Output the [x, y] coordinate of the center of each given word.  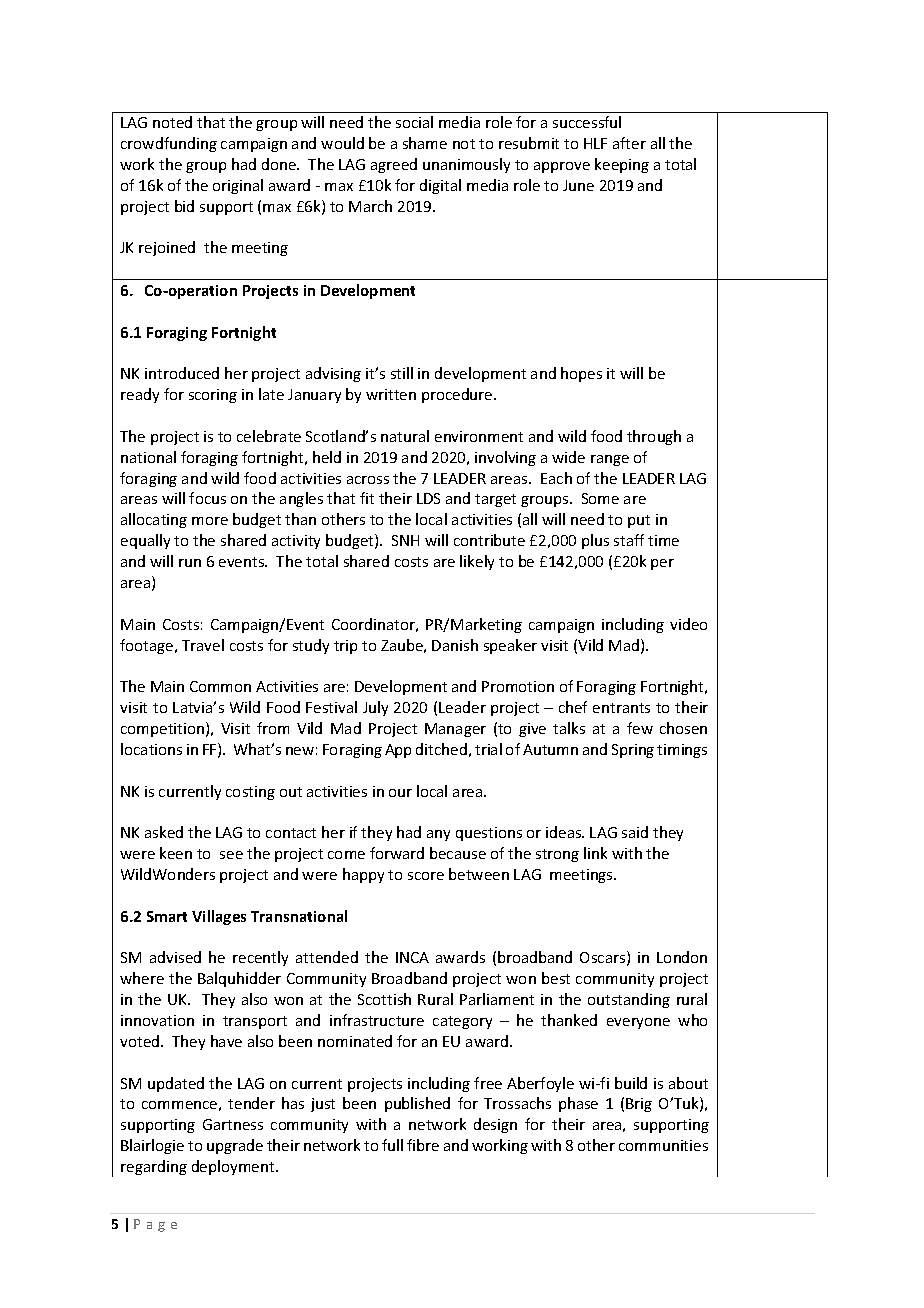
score [426, 876]
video [688, 624]
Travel [203, 645]
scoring [213, 396]
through [654, 437]
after [629, 143]
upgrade [235, 1146]
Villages [219, 917]
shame [425, 143]
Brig [639, 1105]
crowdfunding [169, 144]
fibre [423, 1145]
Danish [455, 645]
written [391, 394]
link [595, 853]
